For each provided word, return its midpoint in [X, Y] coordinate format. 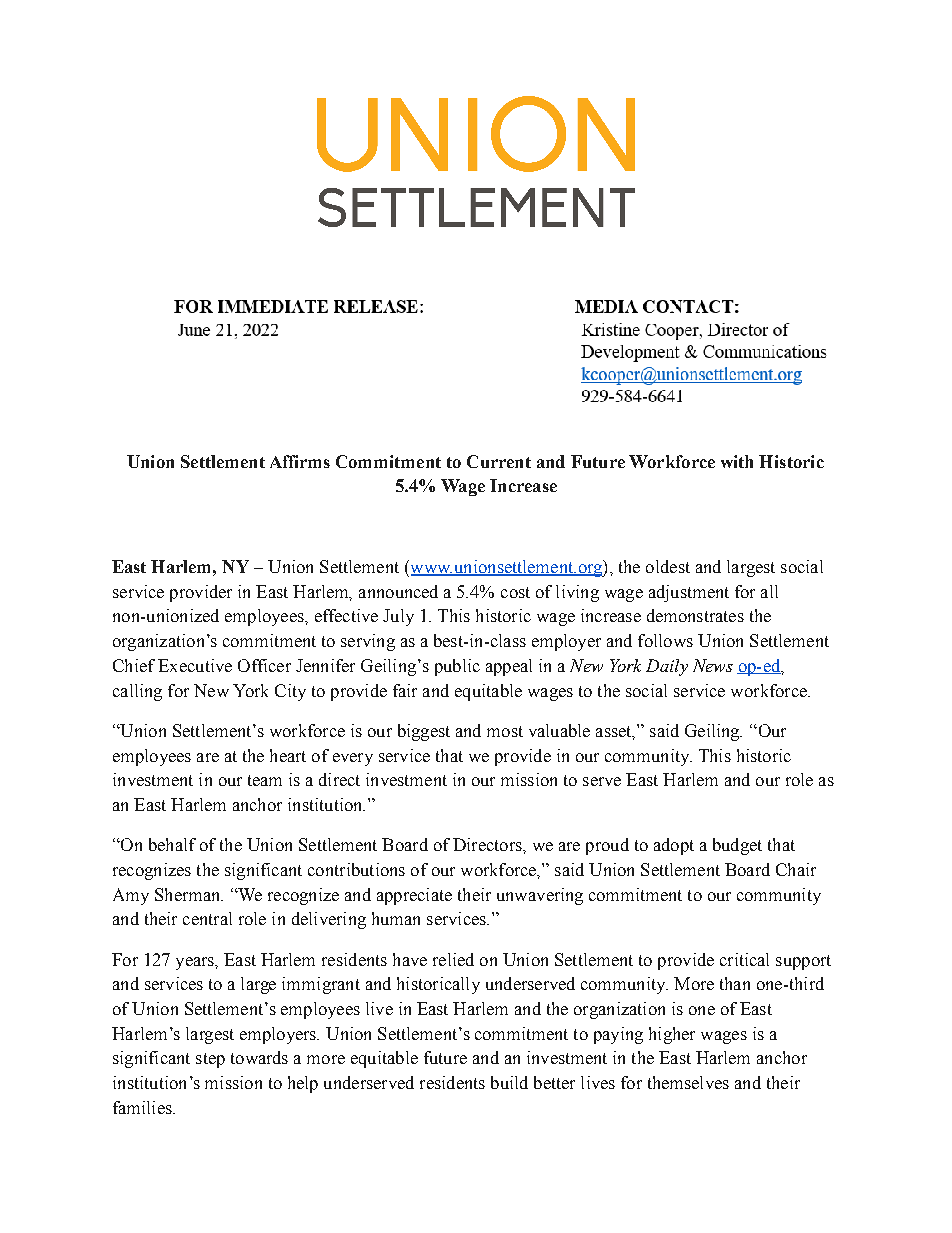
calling [137, 692]
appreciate [414, 896]
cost [515, 592]
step [210, 1060]
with [737, 461]
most [505, 731]
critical [744, 959]
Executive [195, 665]
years [196, 963]
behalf [172, 844]
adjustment [689, 593]
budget [737, 846]
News [713, 665]
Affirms [300, 461]
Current [499, 461]
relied [453, 959]
